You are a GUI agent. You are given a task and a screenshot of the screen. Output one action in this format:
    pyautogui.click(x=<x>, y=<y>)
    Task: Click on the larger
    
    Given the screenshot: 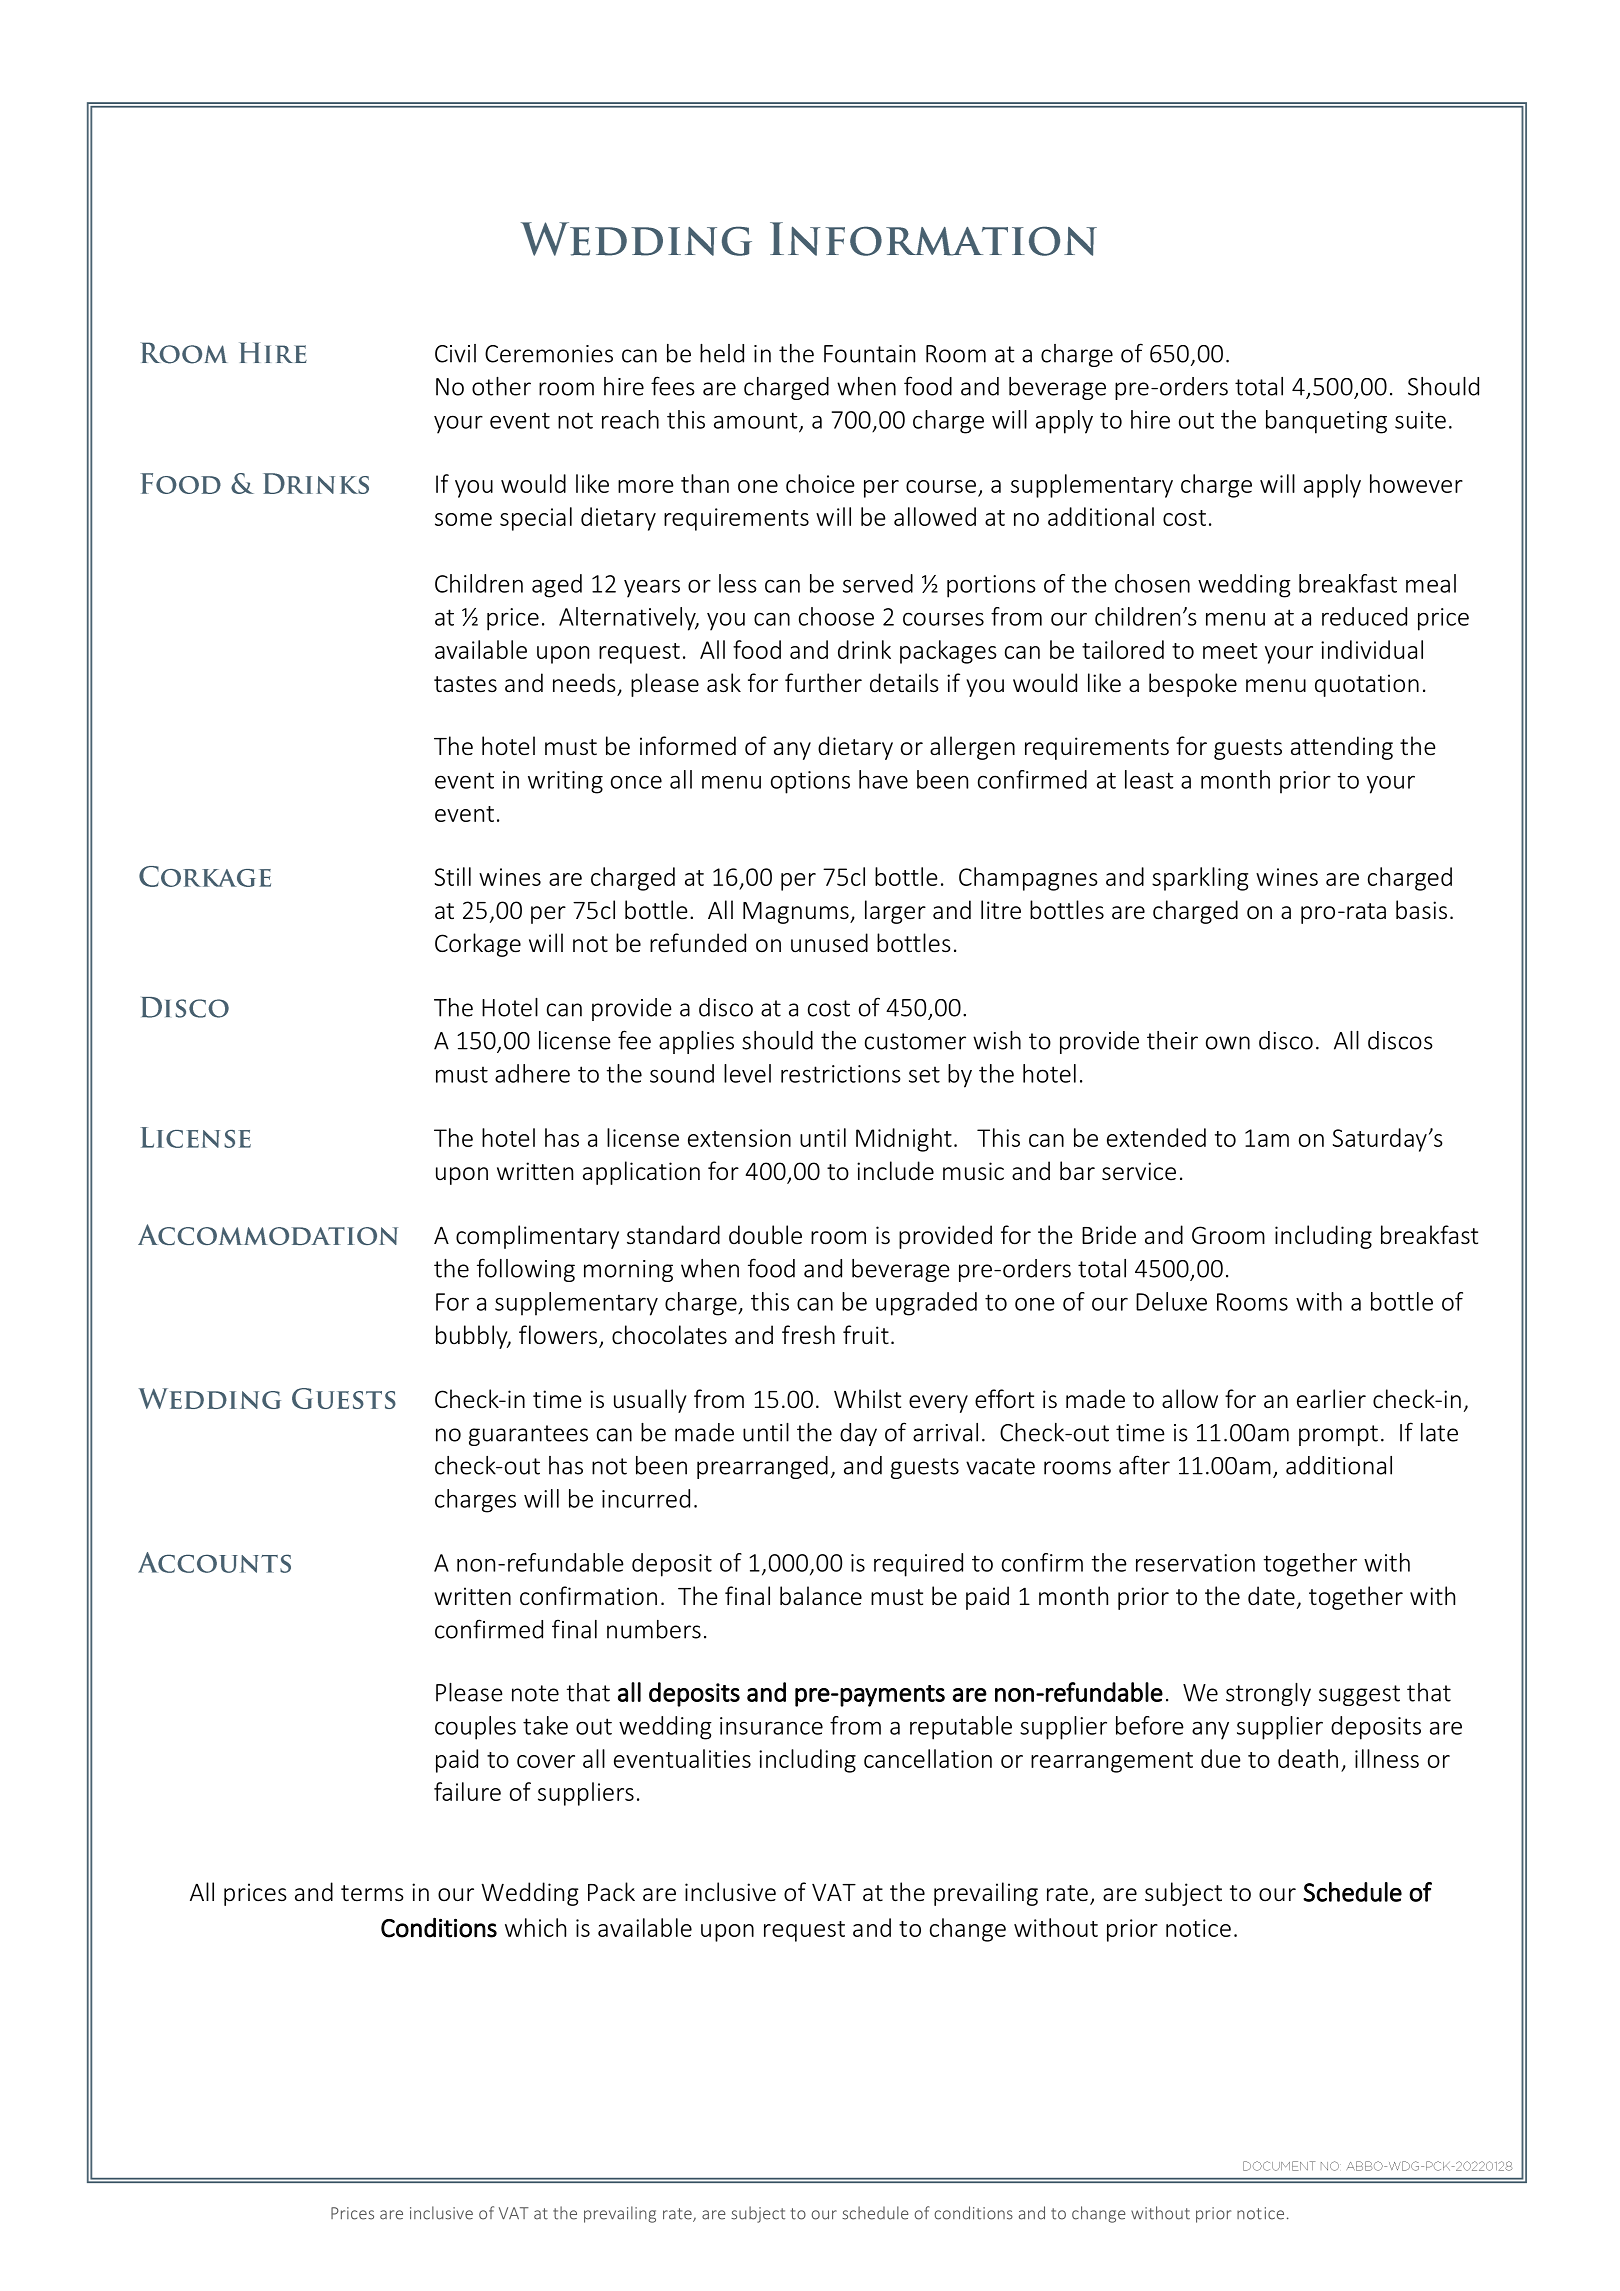 What is the action you would take?
    pyautogui.click(x=895, y=912)
